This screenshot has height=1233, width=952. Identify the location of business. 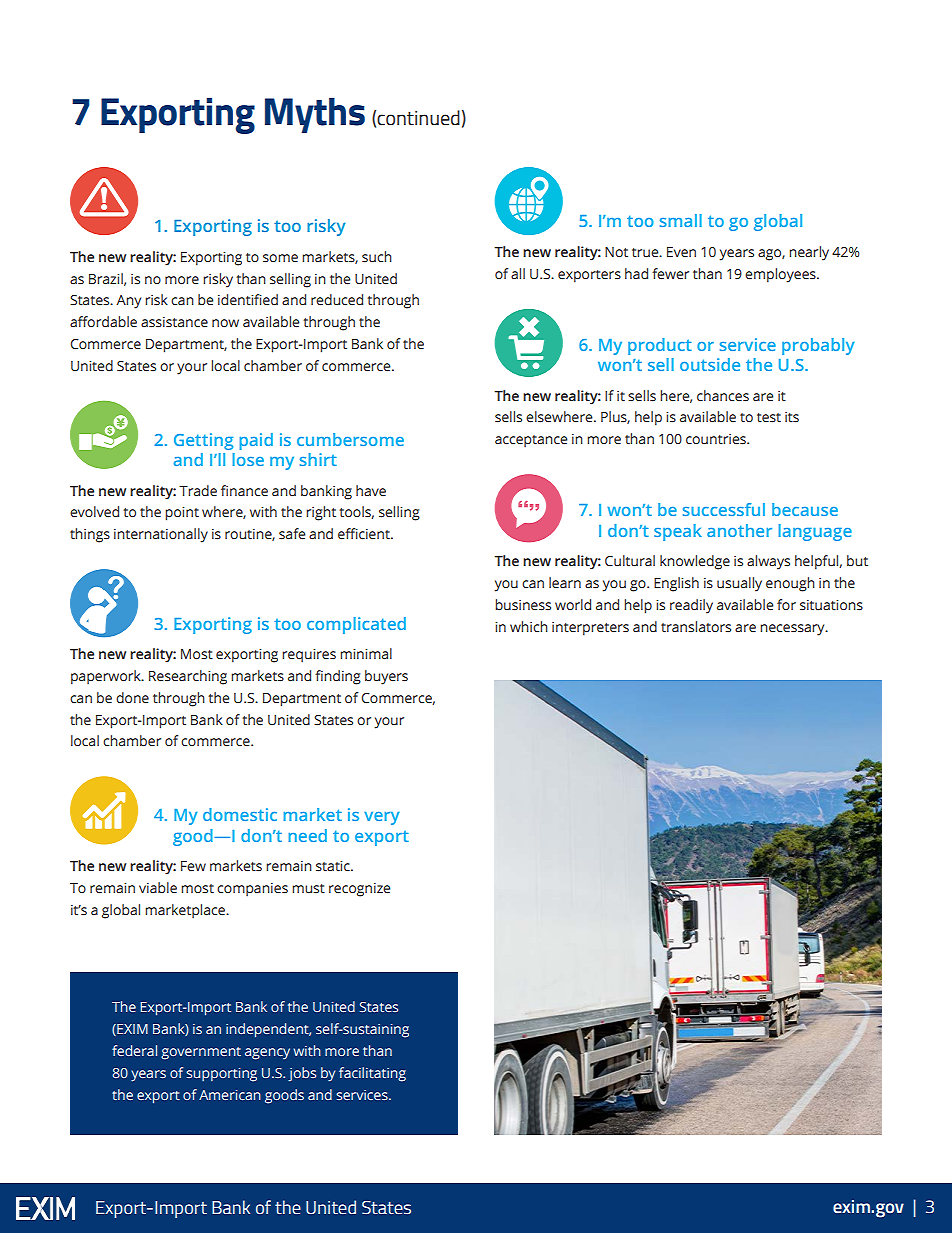
(523, 605).
